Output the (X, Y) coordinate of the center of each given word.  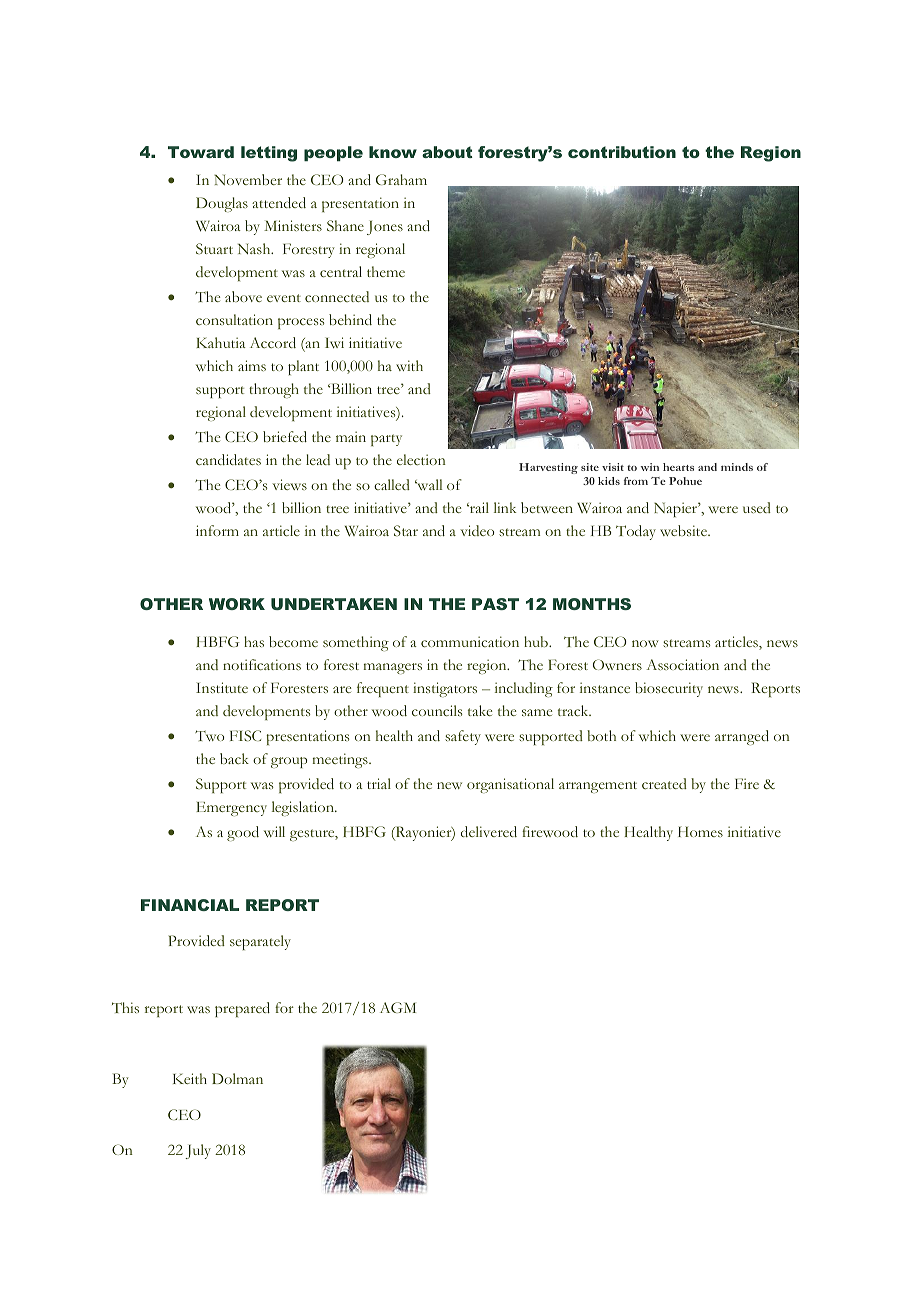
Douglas (222, 204)
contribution (622, 152)
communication (470, 641)
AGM (398, 1007)
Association (682, 664)
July (198, 1151)
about (447, 152)
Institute (222, 687)
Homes (700, 831)
